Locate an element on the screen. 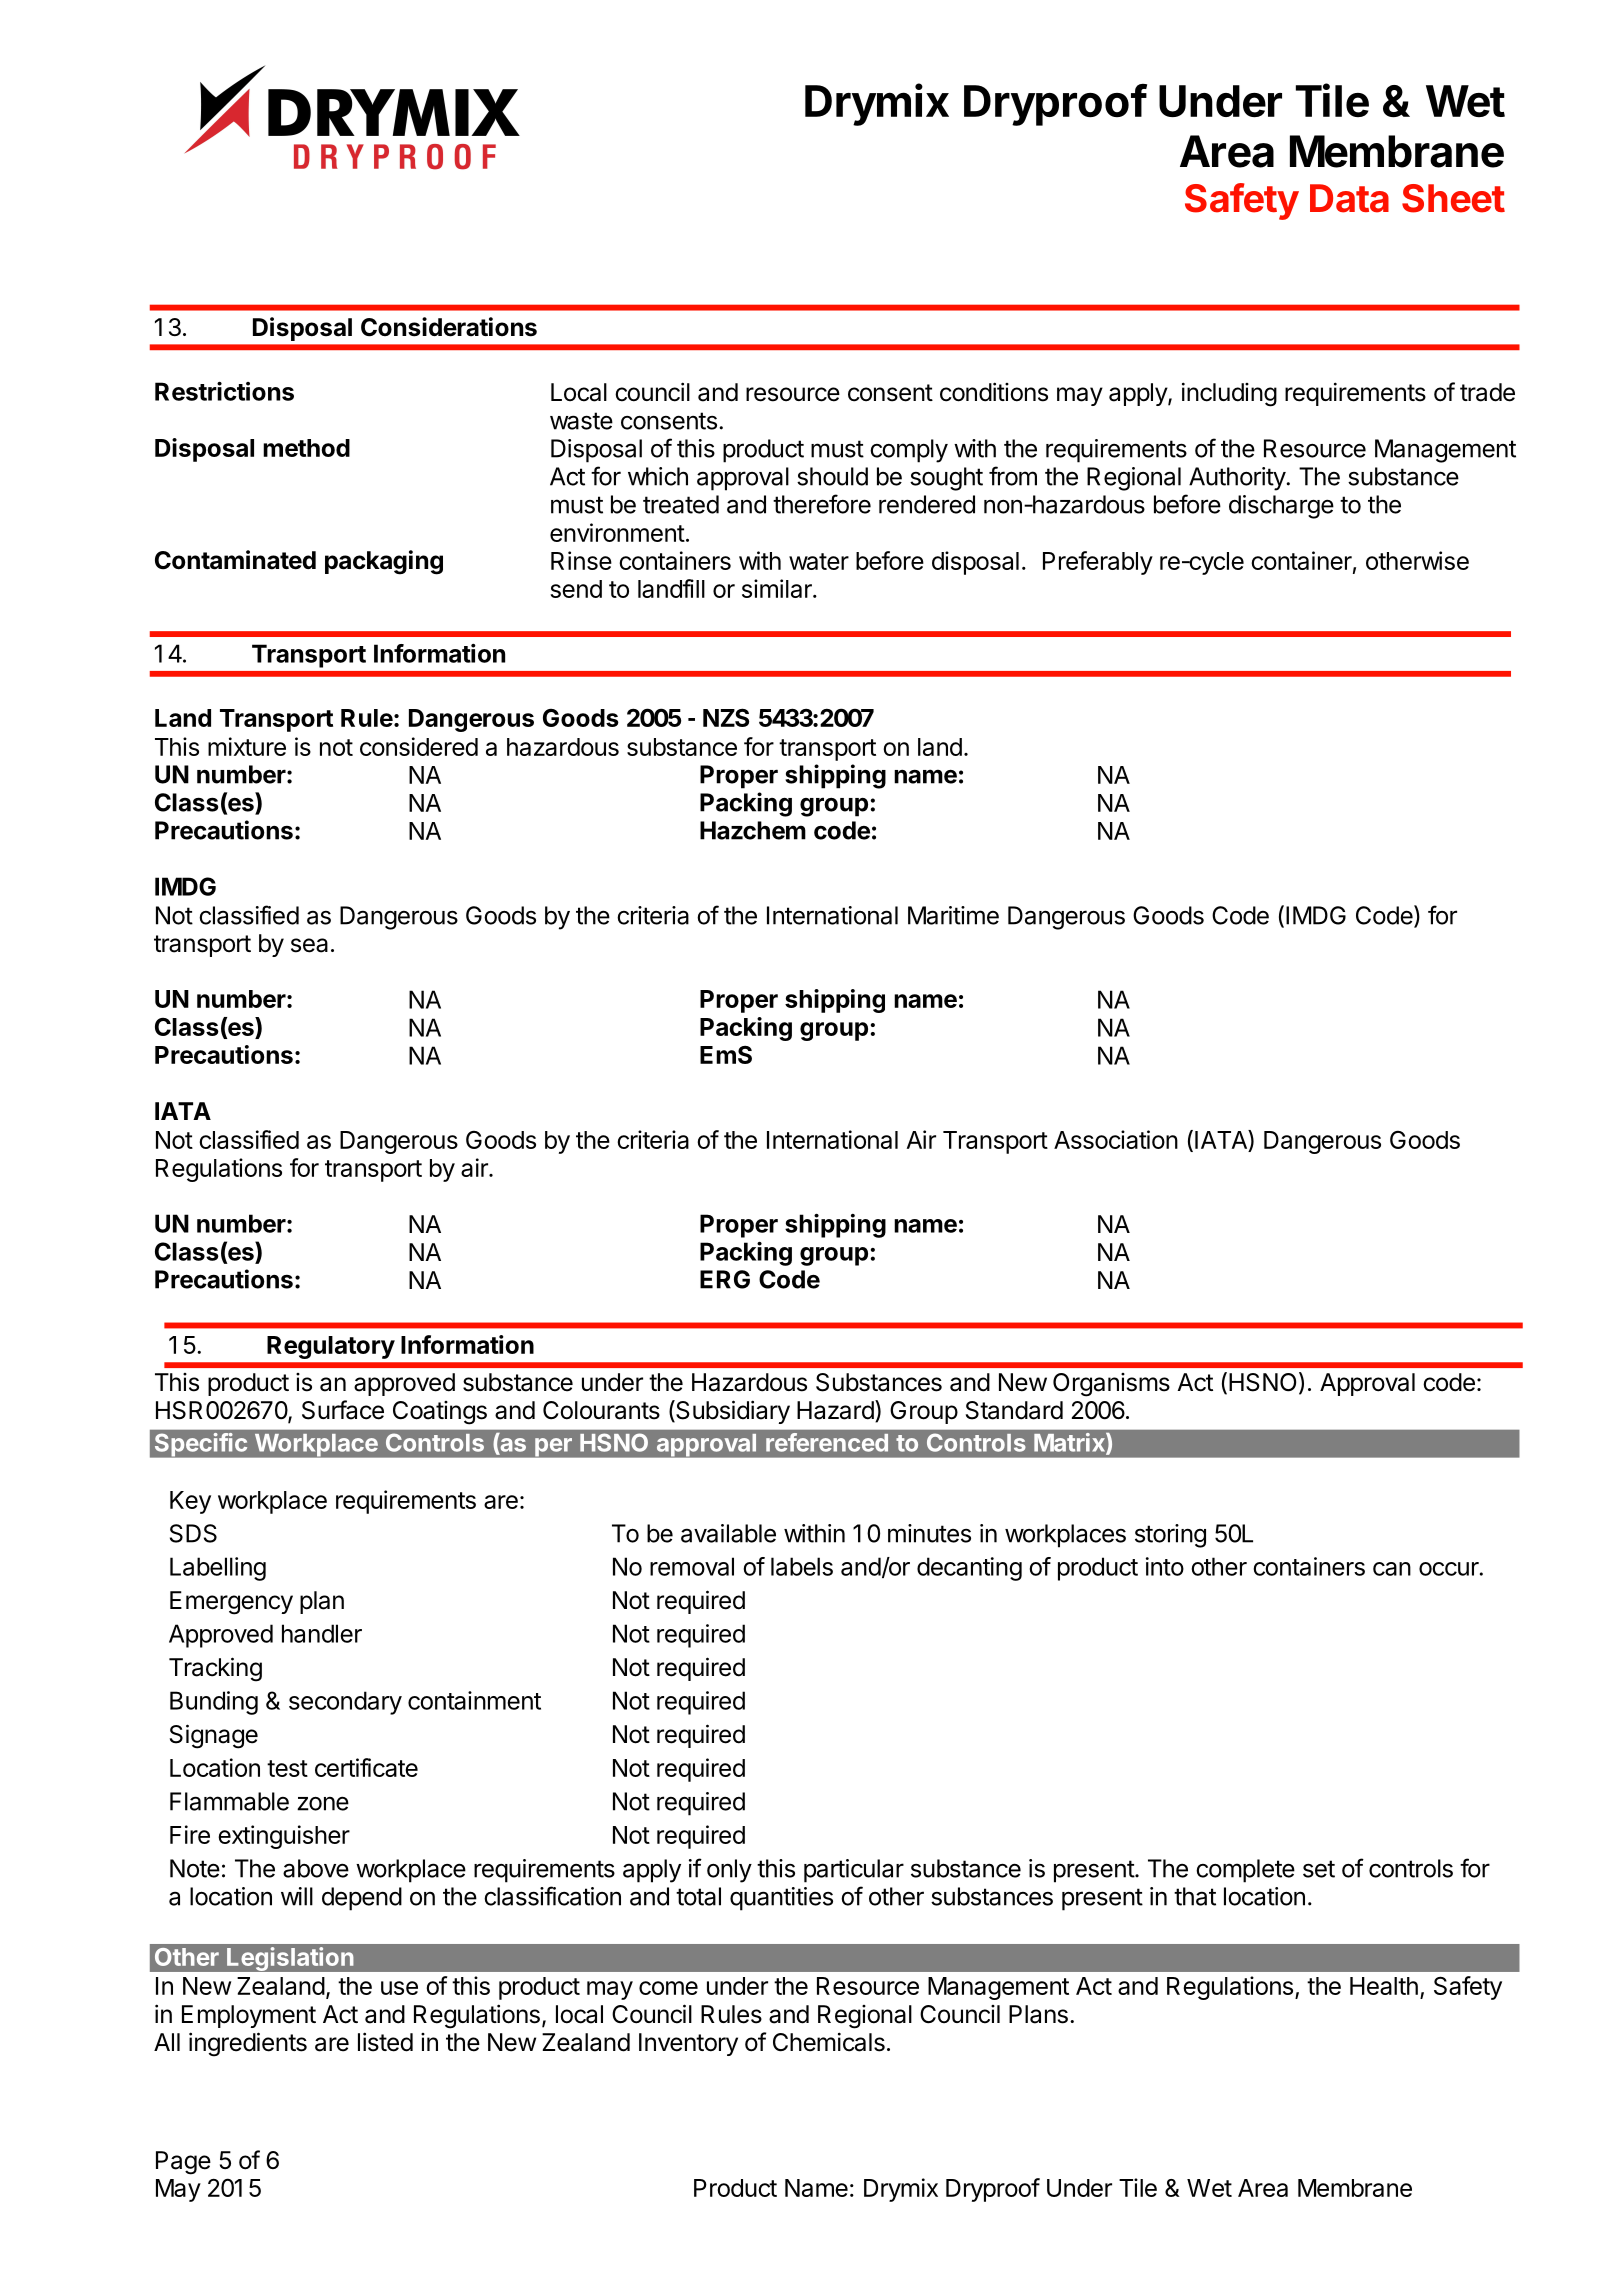  mixture is located at coordinates (247, 746).
